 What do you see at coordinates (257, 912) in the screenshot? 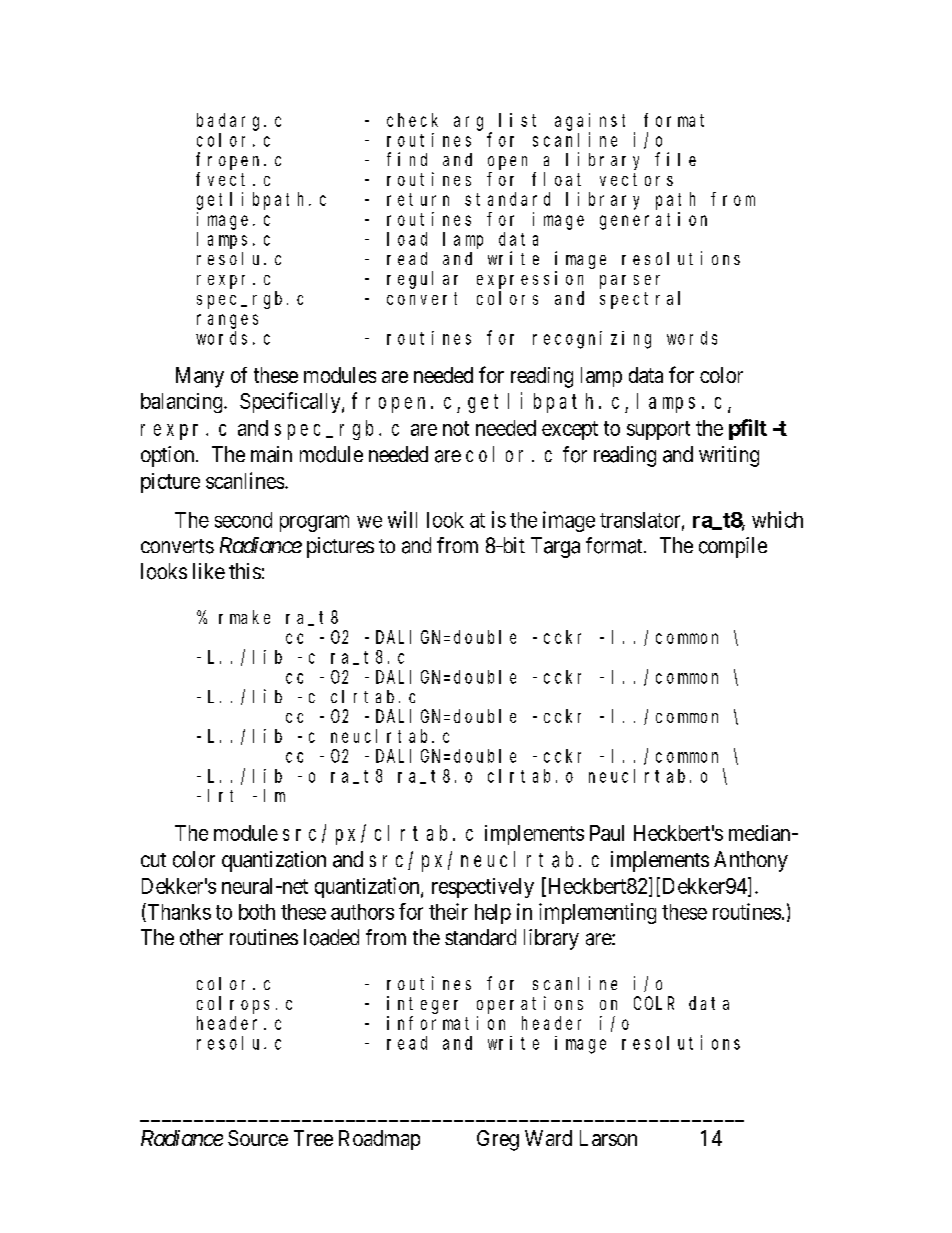
I see `both` at bounding box center [257, 912].
